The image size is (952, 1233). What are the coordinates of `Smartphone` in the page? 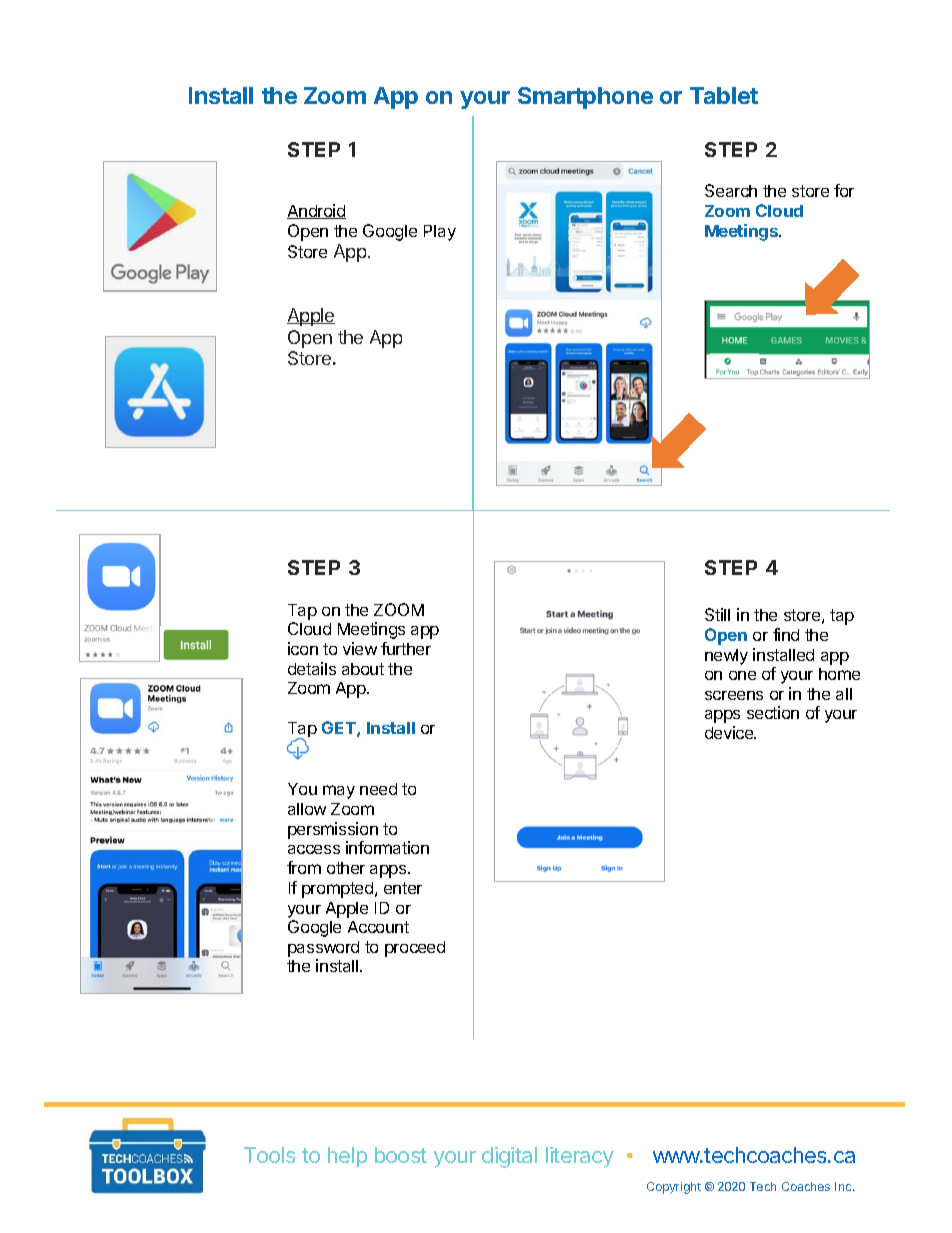 It's located at (585, 98).
